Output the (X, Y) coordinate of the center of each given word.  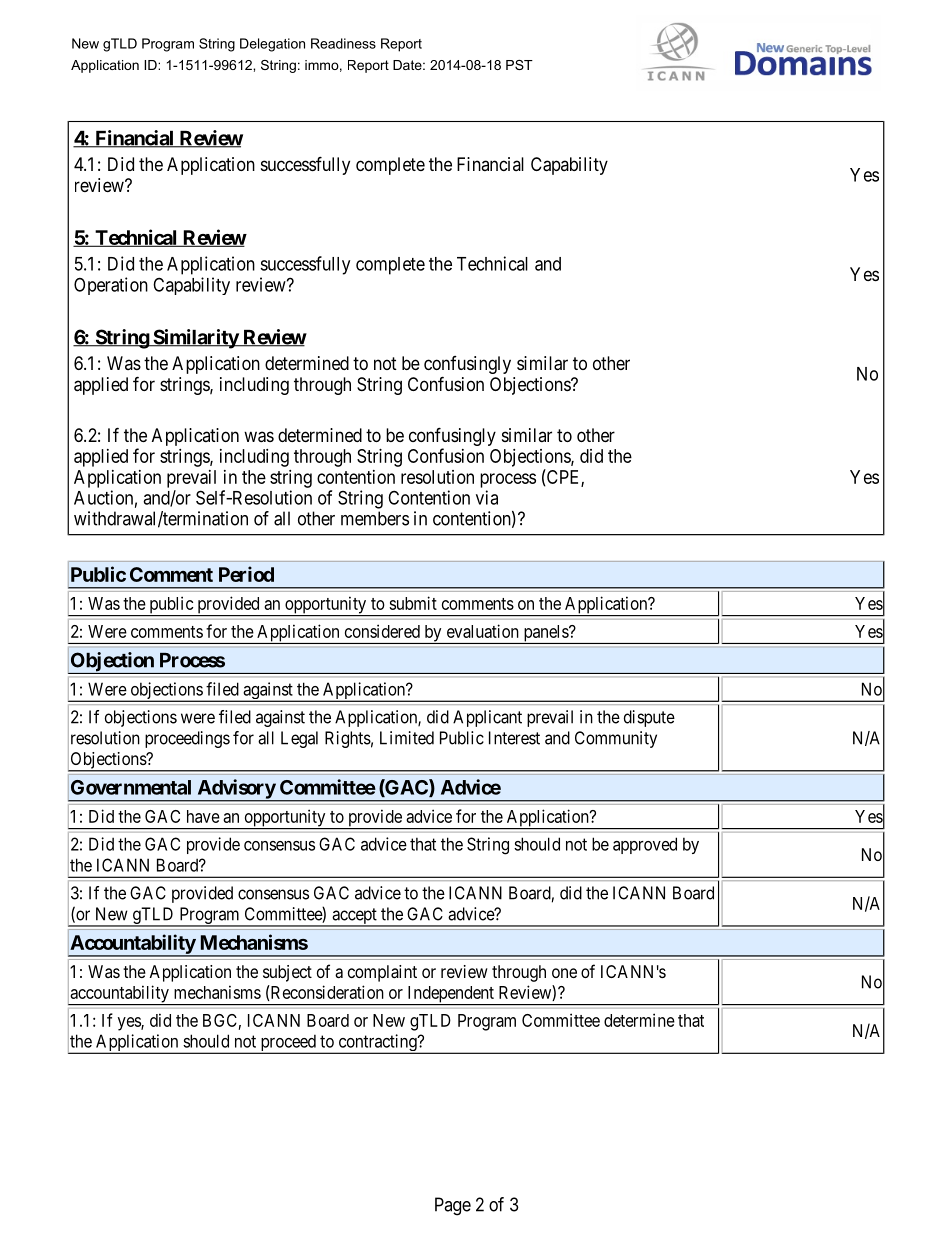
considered (382, 631)
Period (246, 574)
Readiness (343, 43)
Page (453, 1206)
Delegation (272, 45)
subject (287, 973)
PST (519, 65)
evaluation (483, 631)
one (564, 973)
